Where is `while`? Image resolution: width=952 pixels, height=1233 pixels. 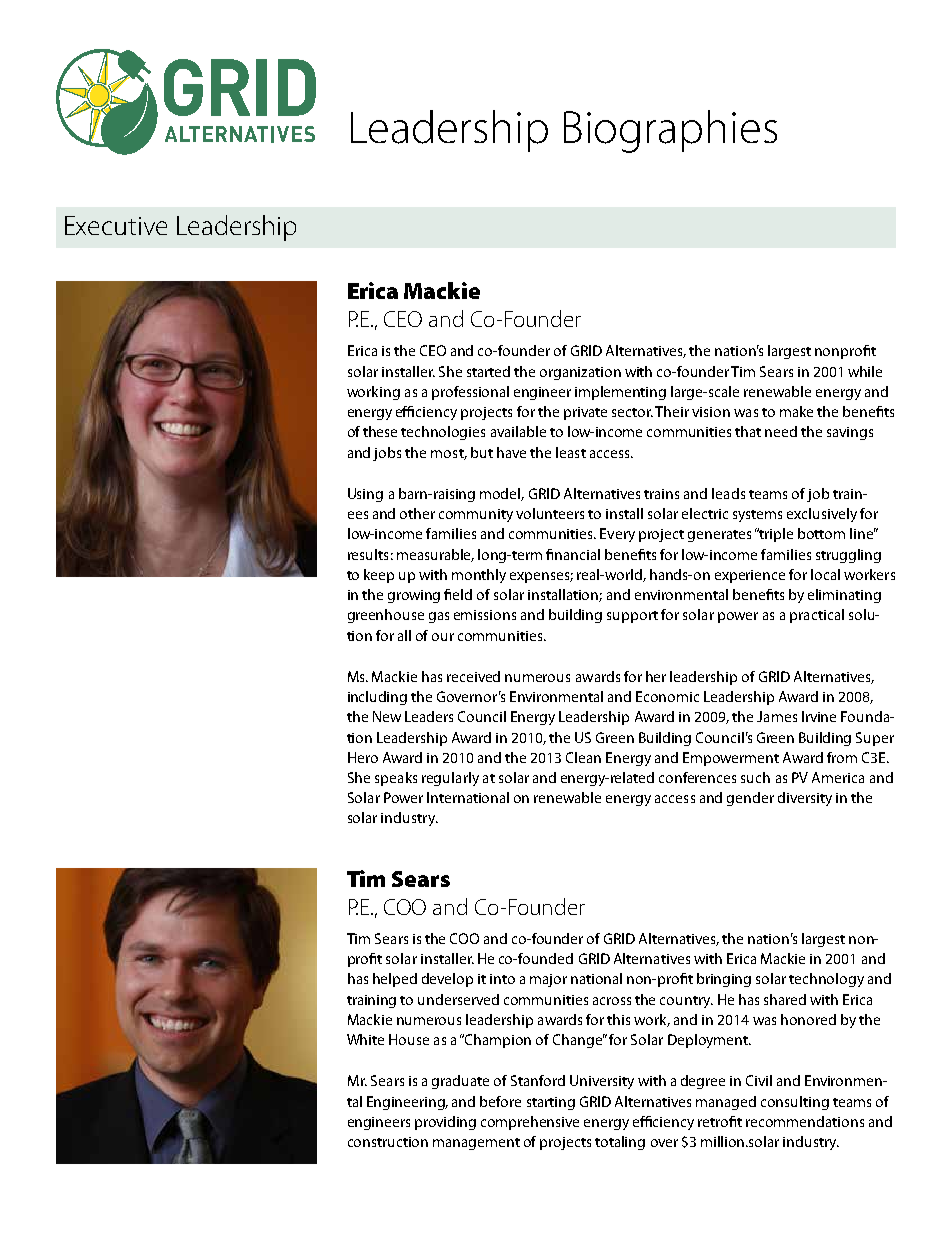 while is located at coordinates (865, 371).
